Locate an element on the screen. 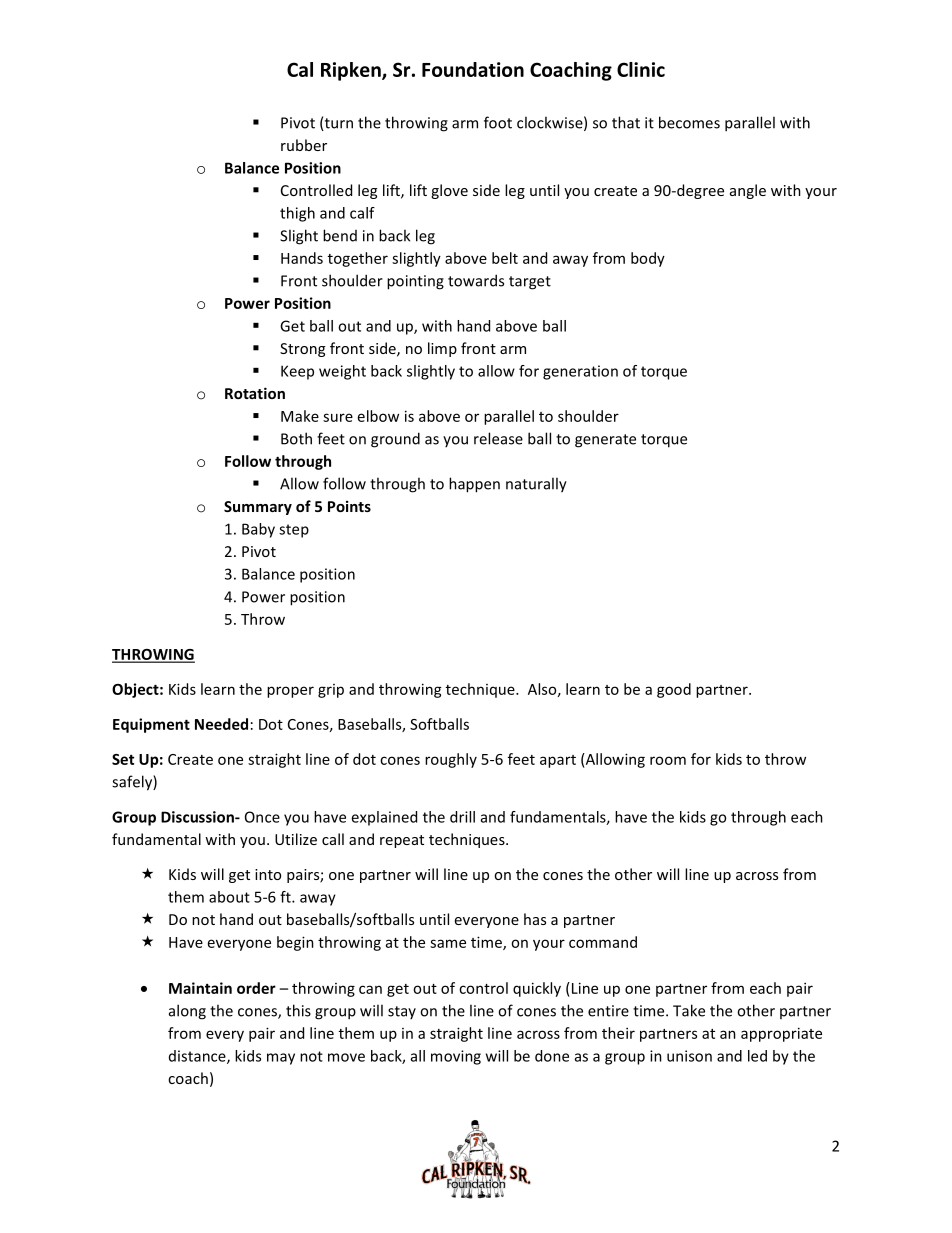  rubber is located at coordinates (304, 145).
